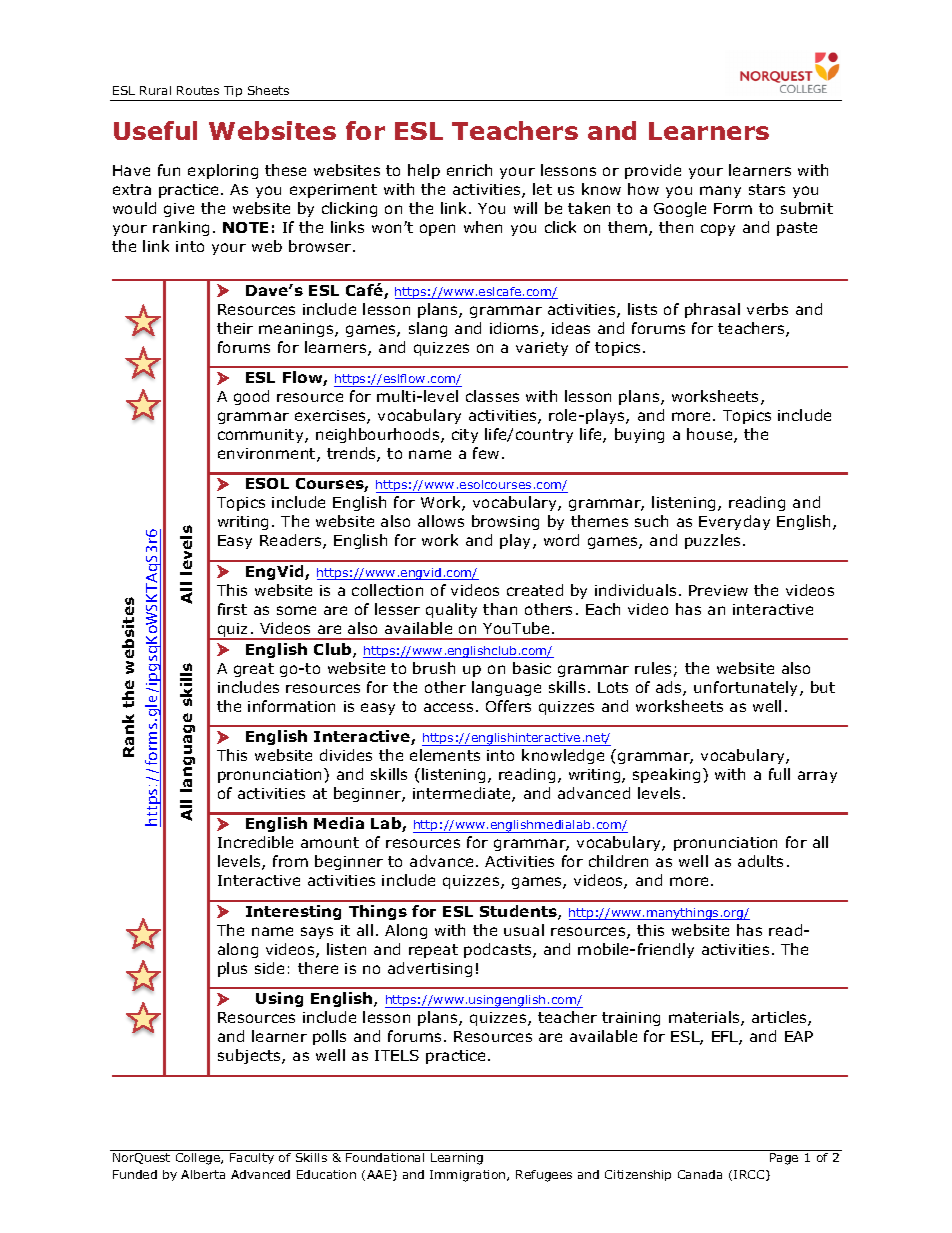 This page has width=952, height=1233. Describe the element at coordinates (232, 609) in the page. I see `first` at that location.
